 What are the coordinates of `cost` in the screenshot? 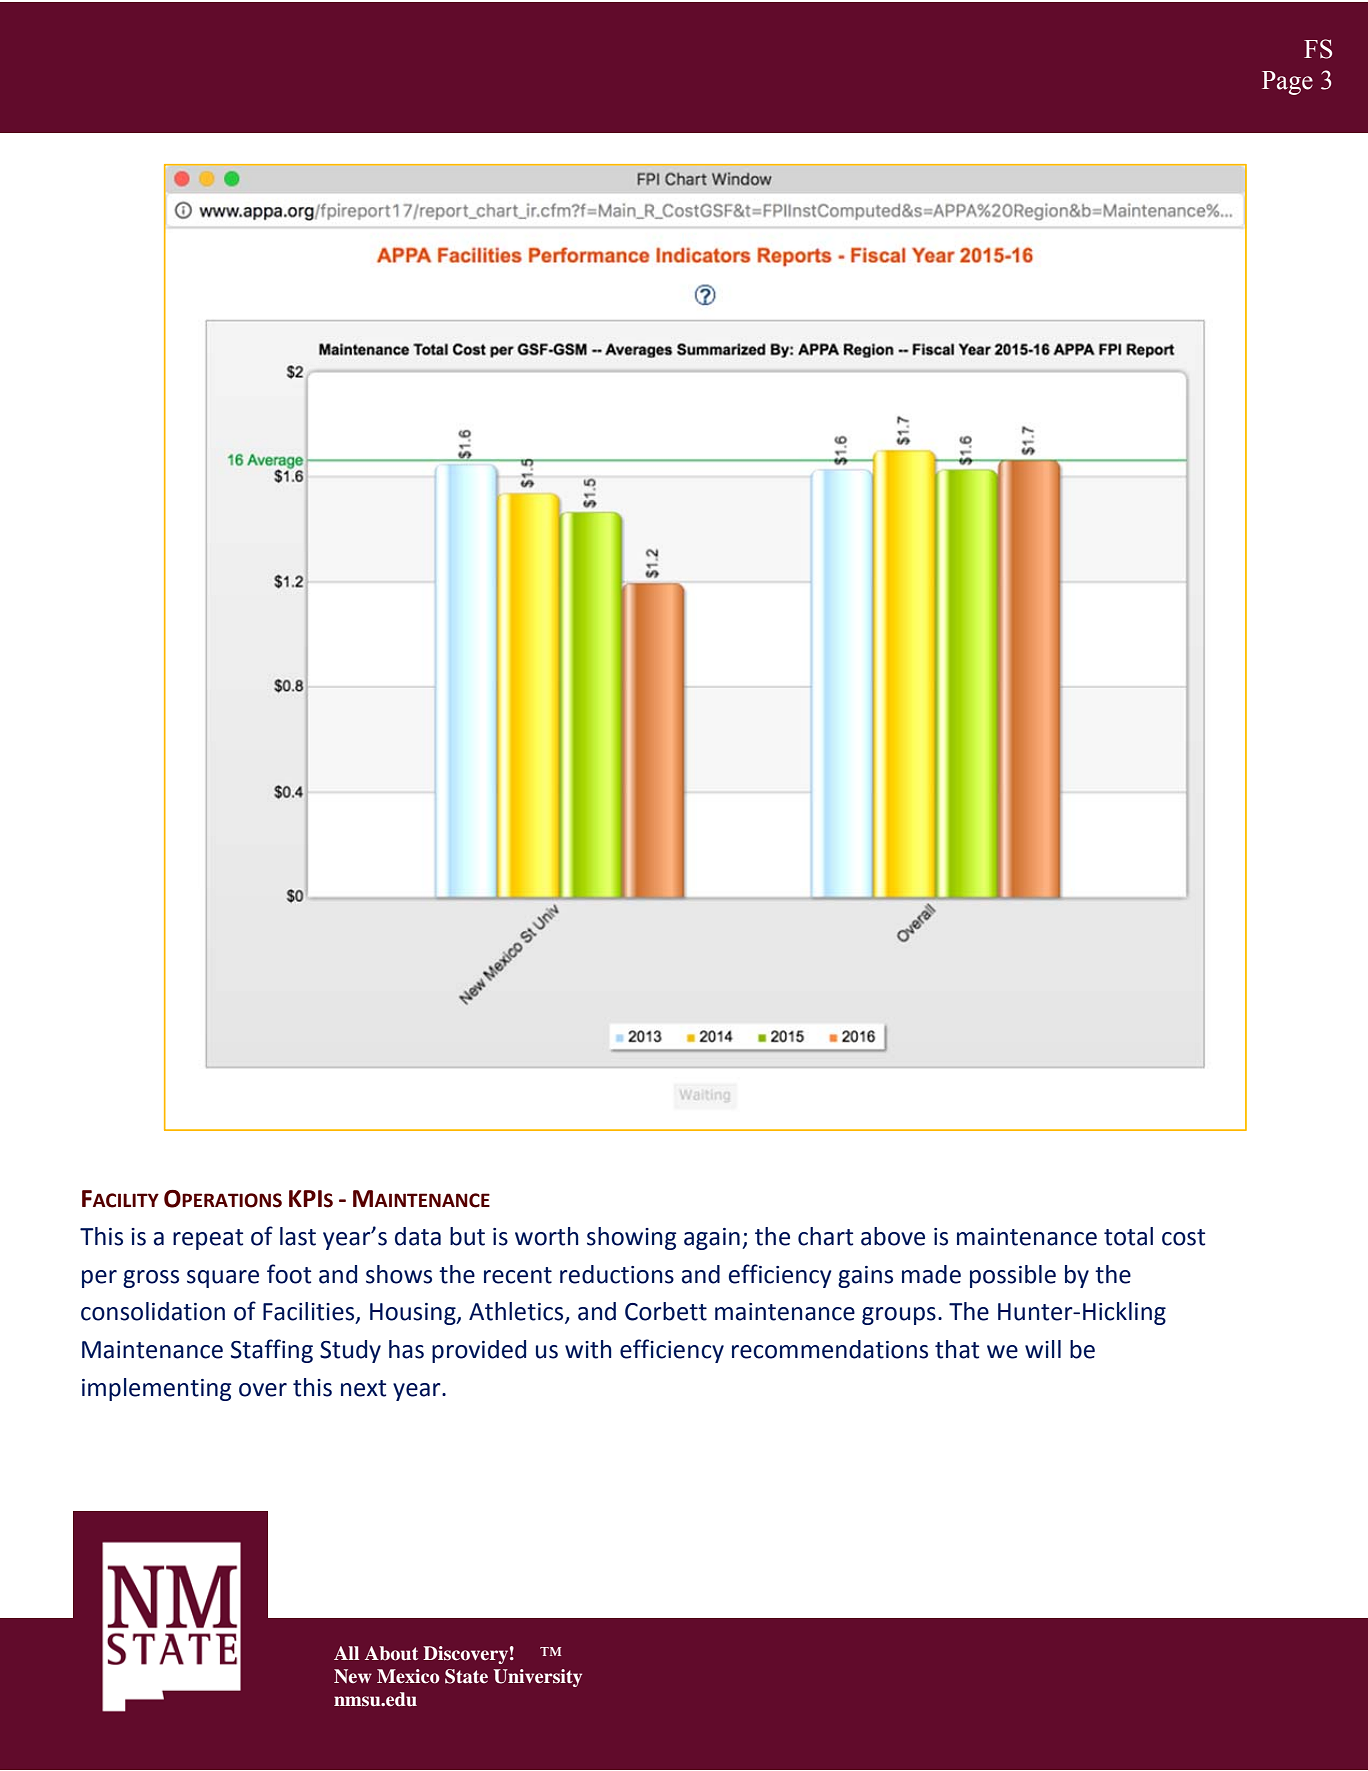 It's located at (1183, 1237).
